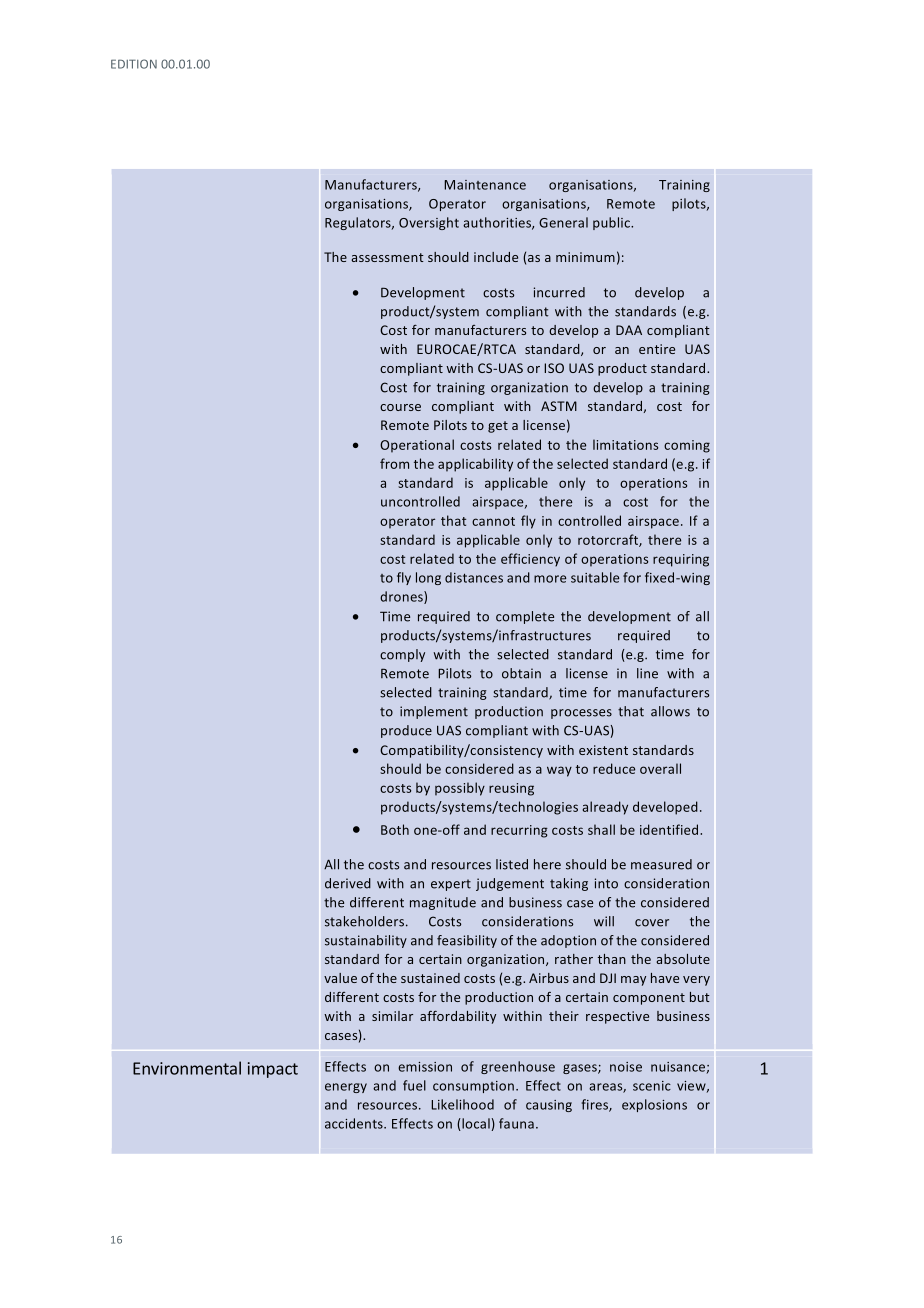 This screenshot has width=924, height=1308. Describe the element at coordinates (387, 257) in the screenshot. I see `assessment` at that location.
